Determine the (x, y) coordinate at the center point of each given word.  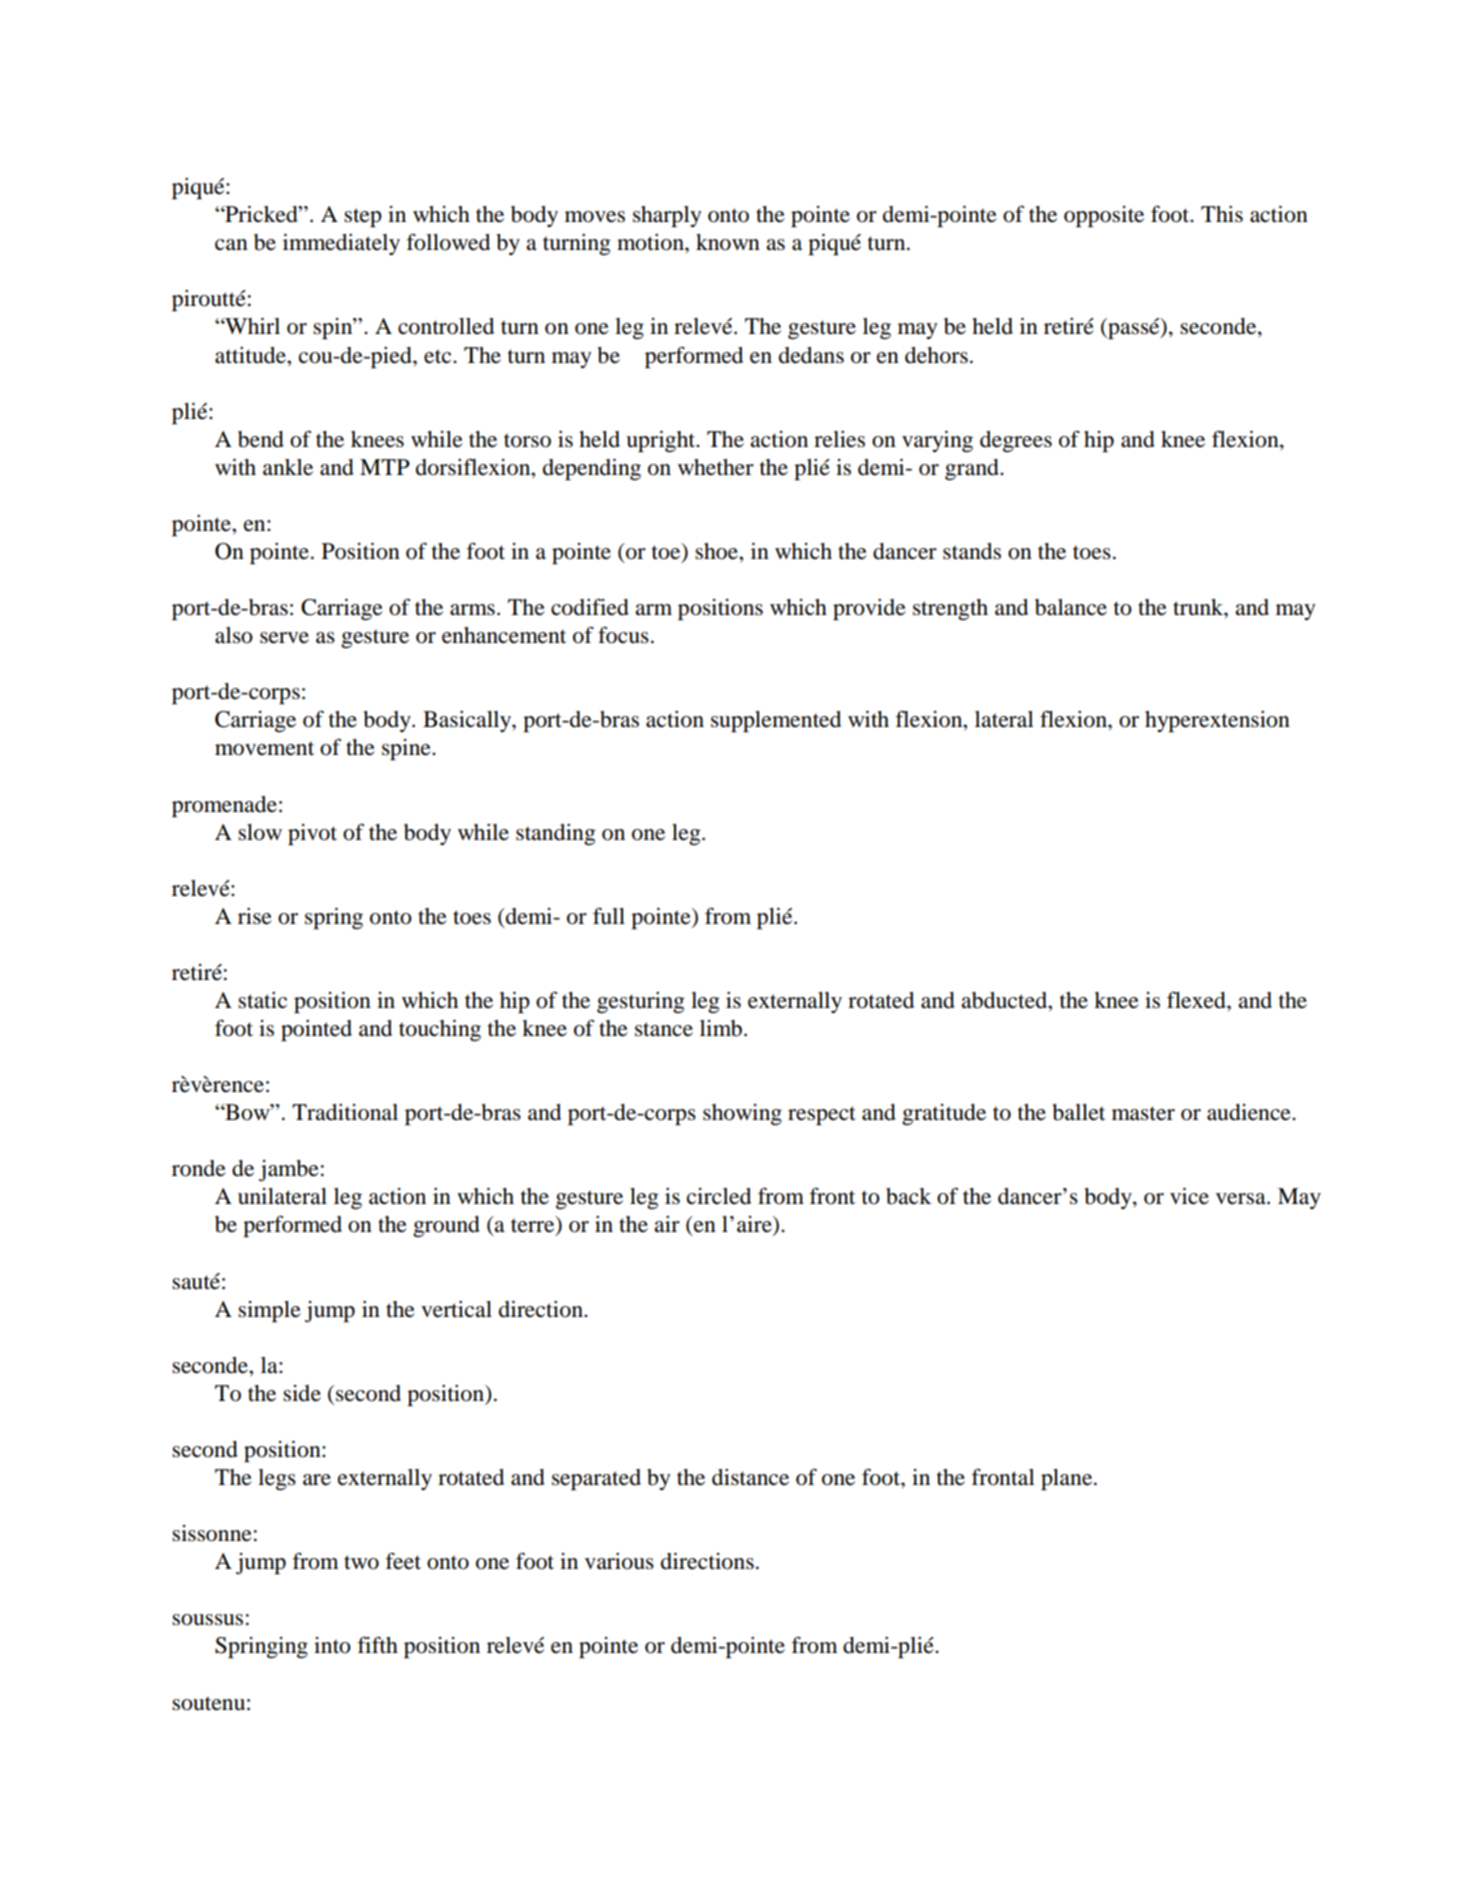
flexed (1197, 1000)
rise (255, 916)
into (332, 1645)
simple (269, 1311)
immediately (341, 244)
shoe (717, 551)
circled (719, 1196)
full (609, 916)
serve (284, 638)
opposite (1104, 216)
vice (1189, 1196)
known (728, 242)
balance (1071, 607)
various (619, 1561)
